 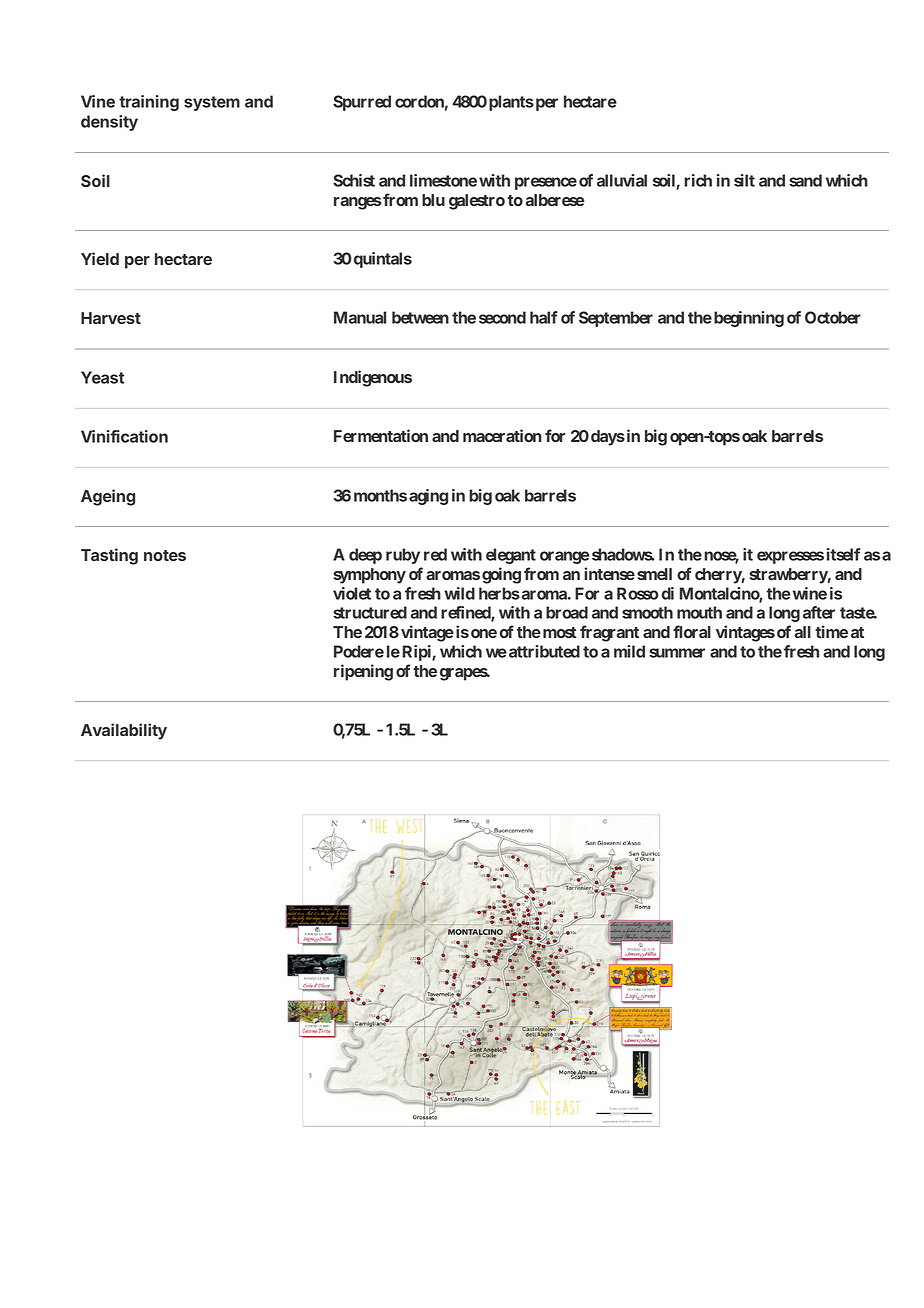 What do you see at coordinates (501, 575) in the screenshot?
I see `going` at bounding box center [501, 575].
